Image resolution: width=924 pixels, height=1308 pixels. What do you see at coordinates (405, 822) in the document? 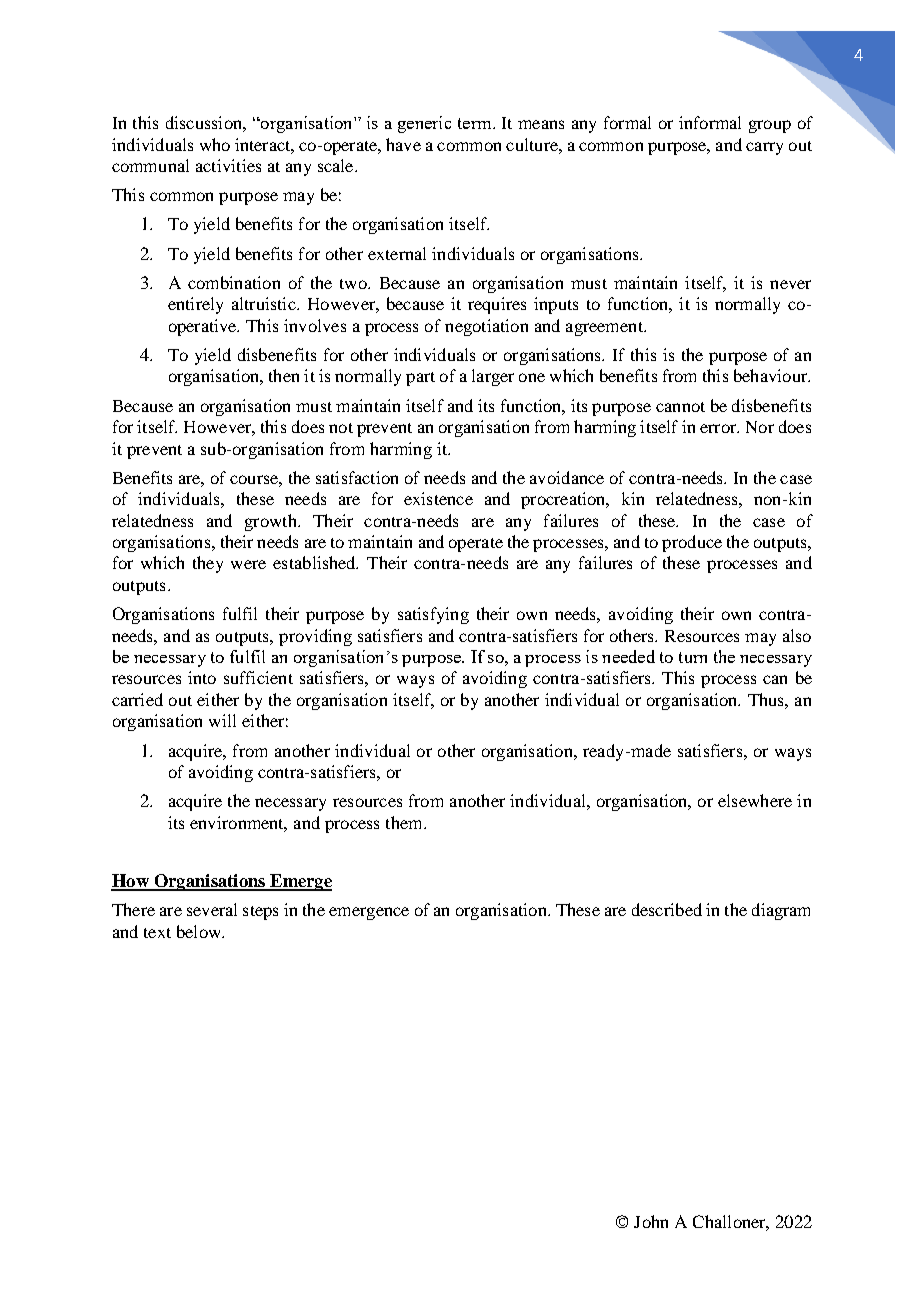
I see `them` at bounding box center [405, 822].
